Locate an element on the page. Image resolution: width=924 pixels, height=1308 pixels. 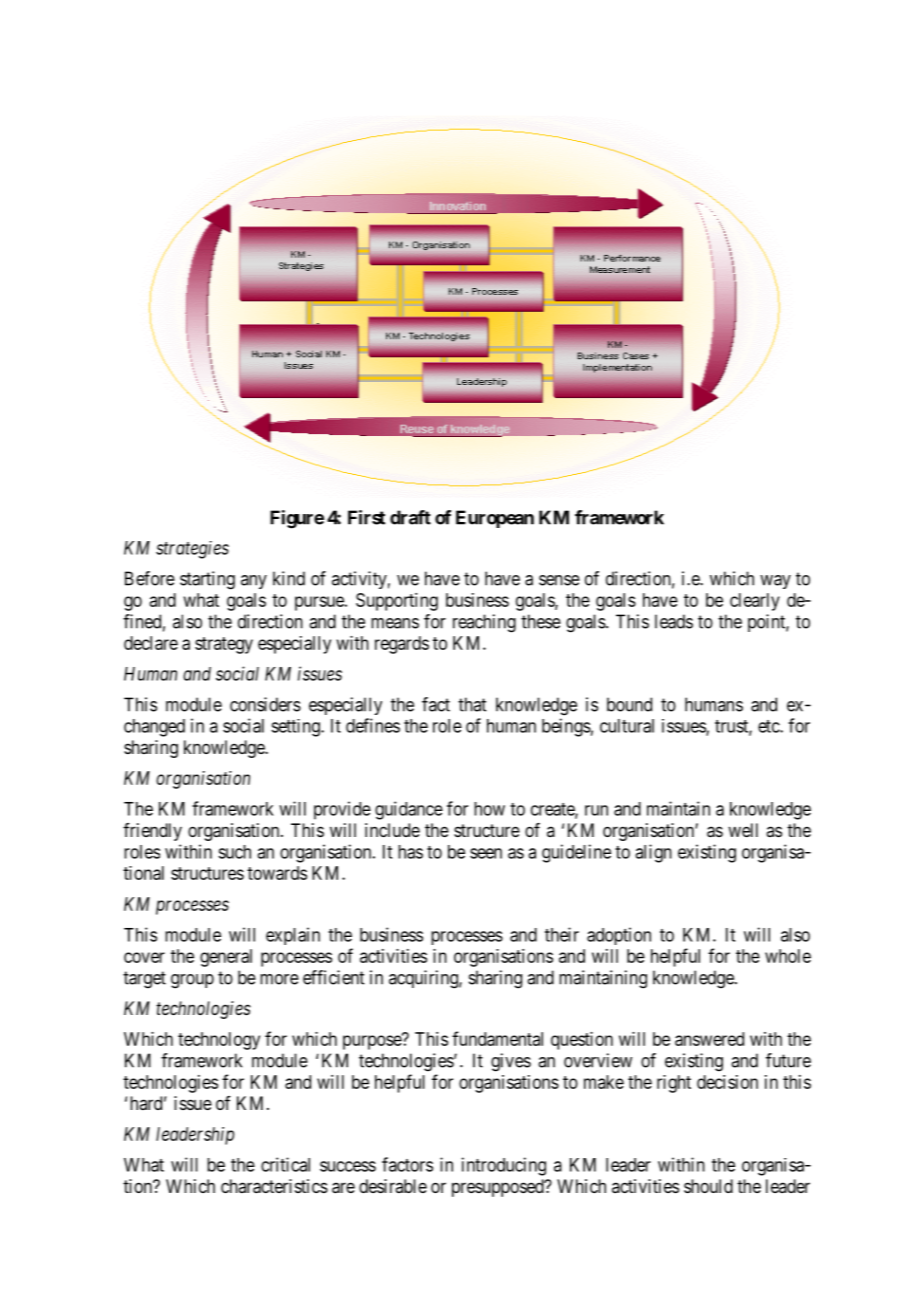
such is located at coordinates (234, 852).
